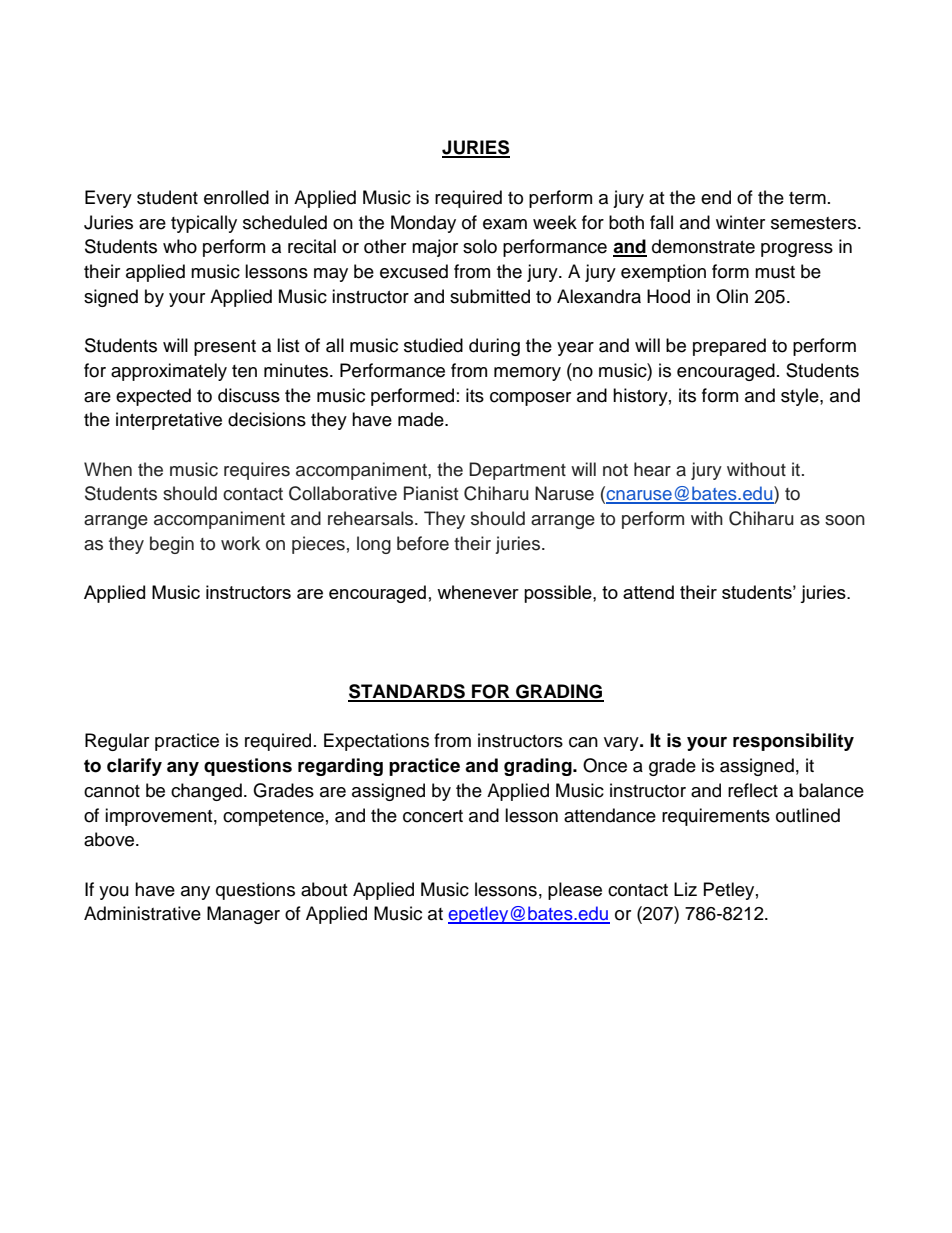  I want to click on winter, so click(740, 222).
